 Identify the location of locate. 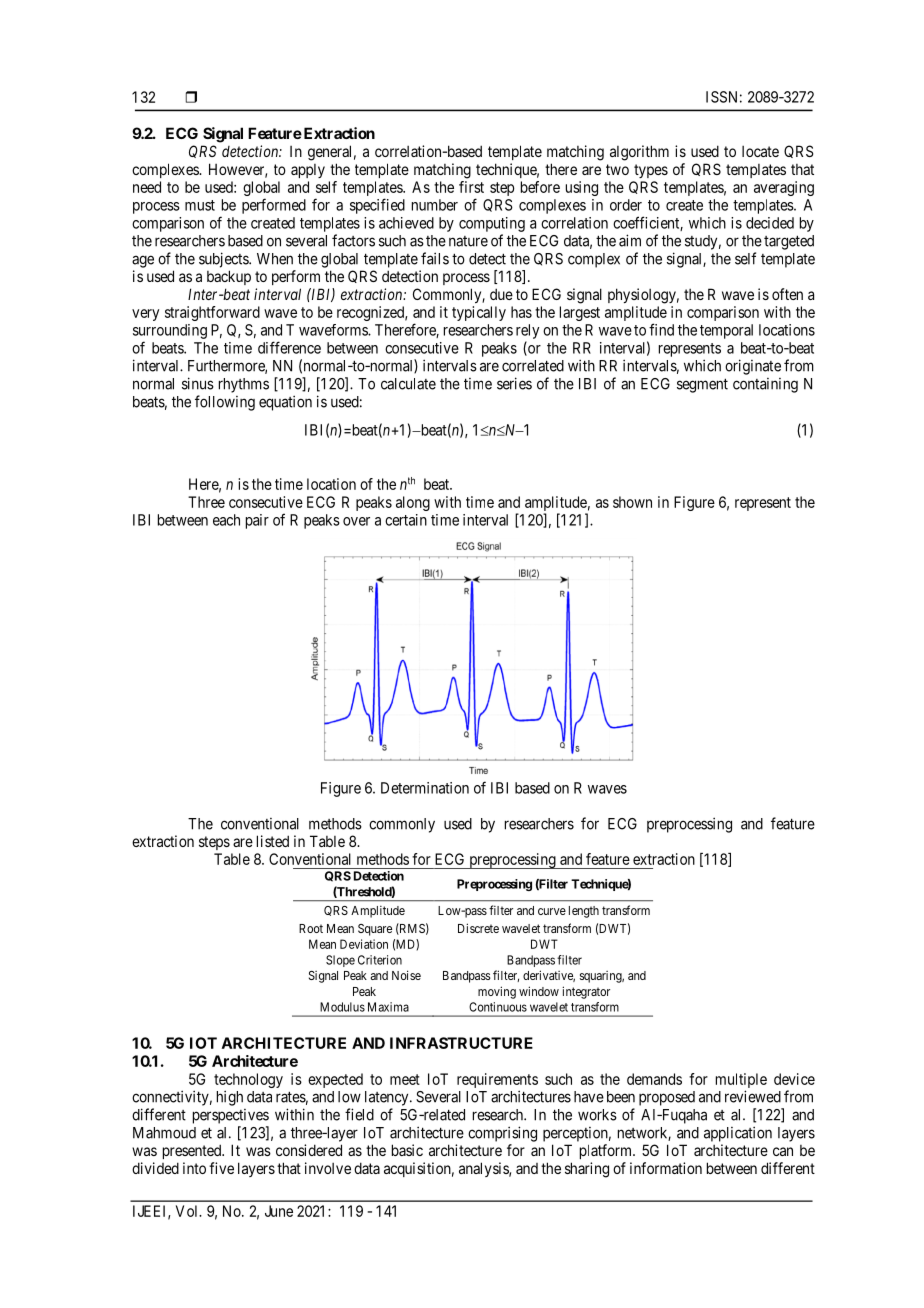
(760, 151).
